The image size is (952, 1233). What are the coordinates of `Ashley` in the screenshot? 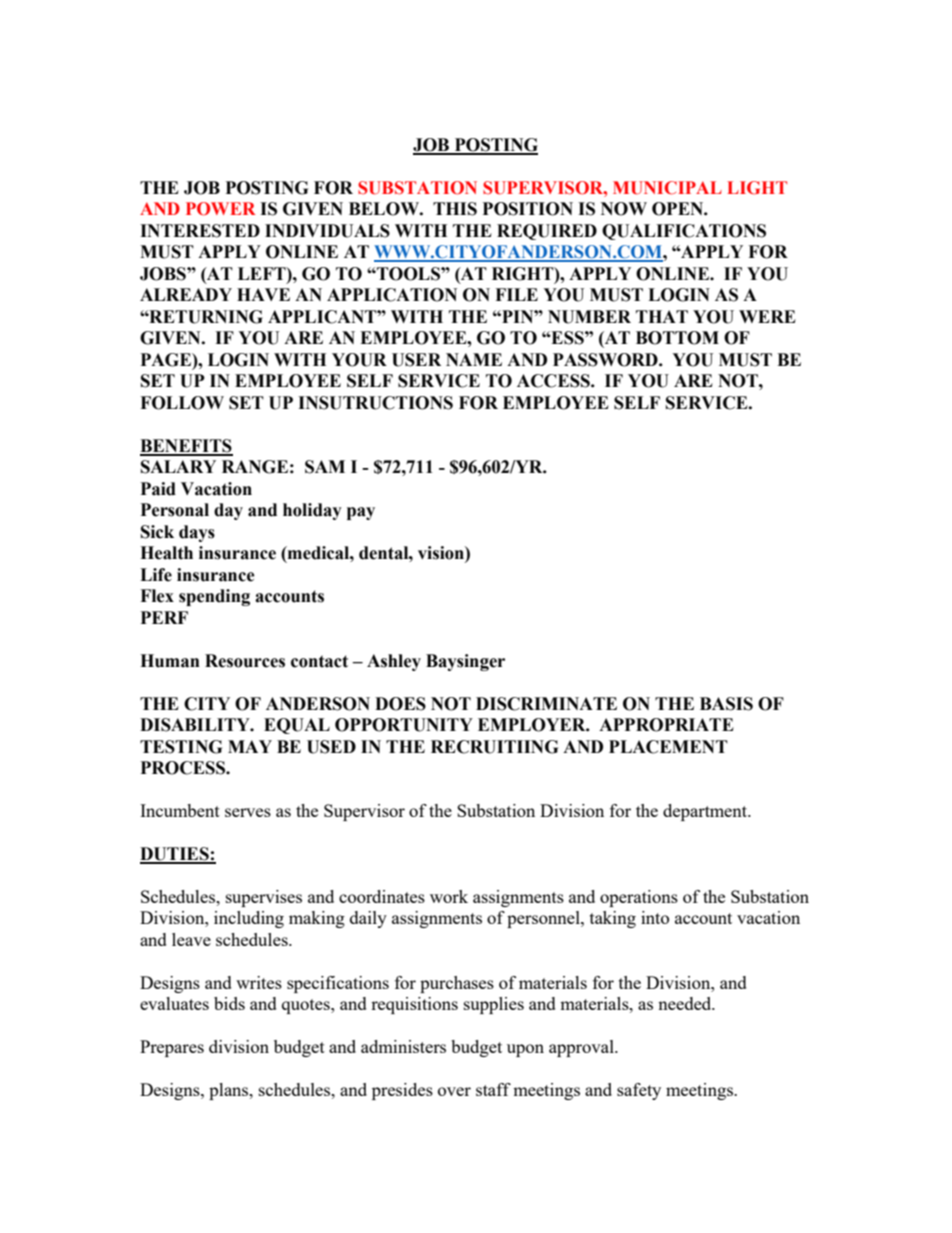 It's located at (394, 662).
